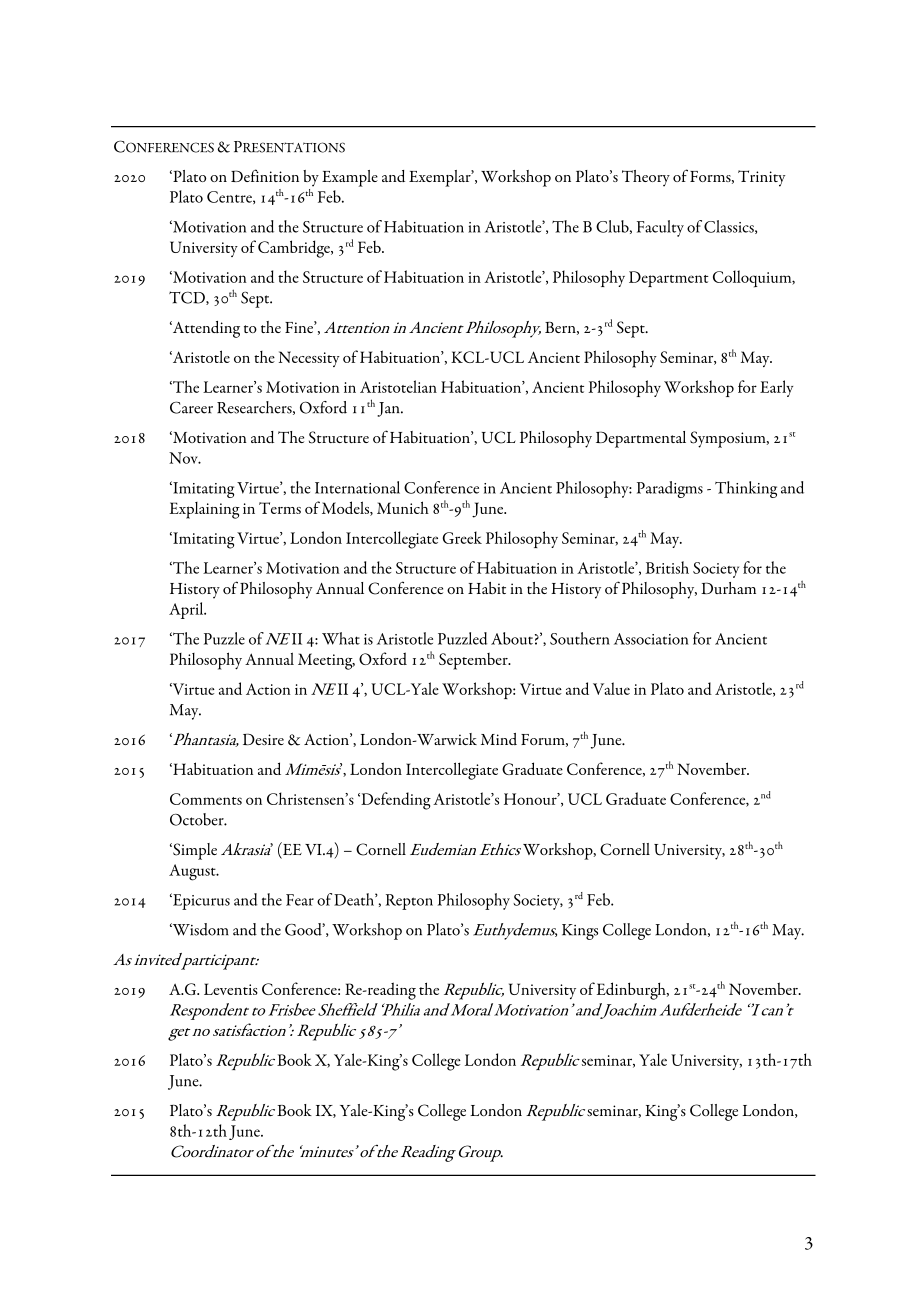 This screenshot has height=1308, width=924. I want to click on Meeting, so click(326, 661).
